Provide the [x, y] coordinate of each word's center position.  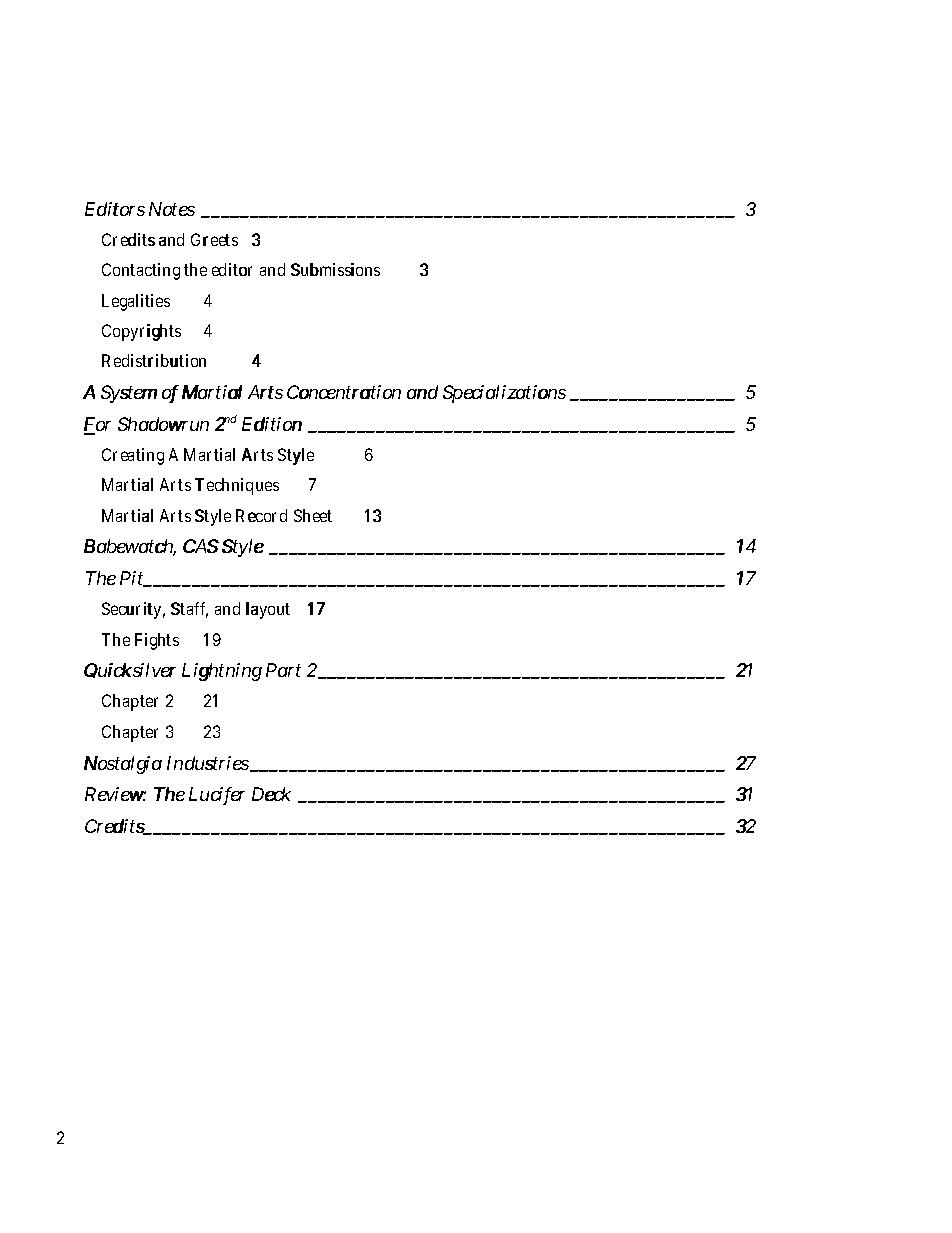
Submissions [335, 269]
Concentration [344, 392]
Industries [209, 764]
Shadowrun [163, 424]
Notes [172, 209]
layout [268, 610]
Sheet [313, 515]
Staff [189, 610]
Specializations [504, 394]
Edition [272, 424]
